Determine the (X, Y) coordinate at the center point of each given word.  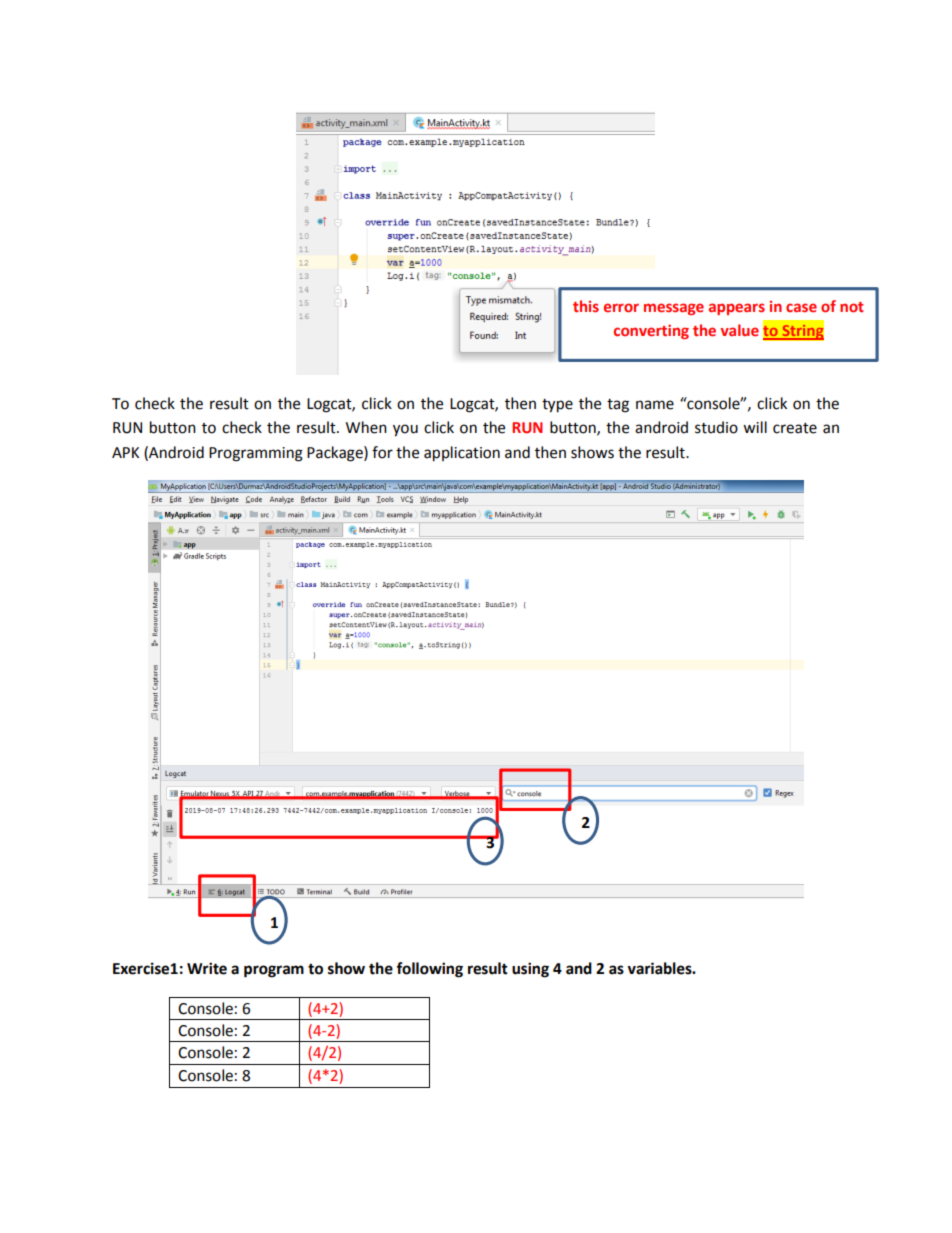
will (755, 427)
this (586, 306)
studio (716, 427)
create (795, 428)
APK (125, 452)
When (366, 427)
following (429, 970)
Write (207, 968)
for (382, 452)
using (530, 970)
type (557, 406)
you (405, 430)
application (462, 454)
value (739, 330)
